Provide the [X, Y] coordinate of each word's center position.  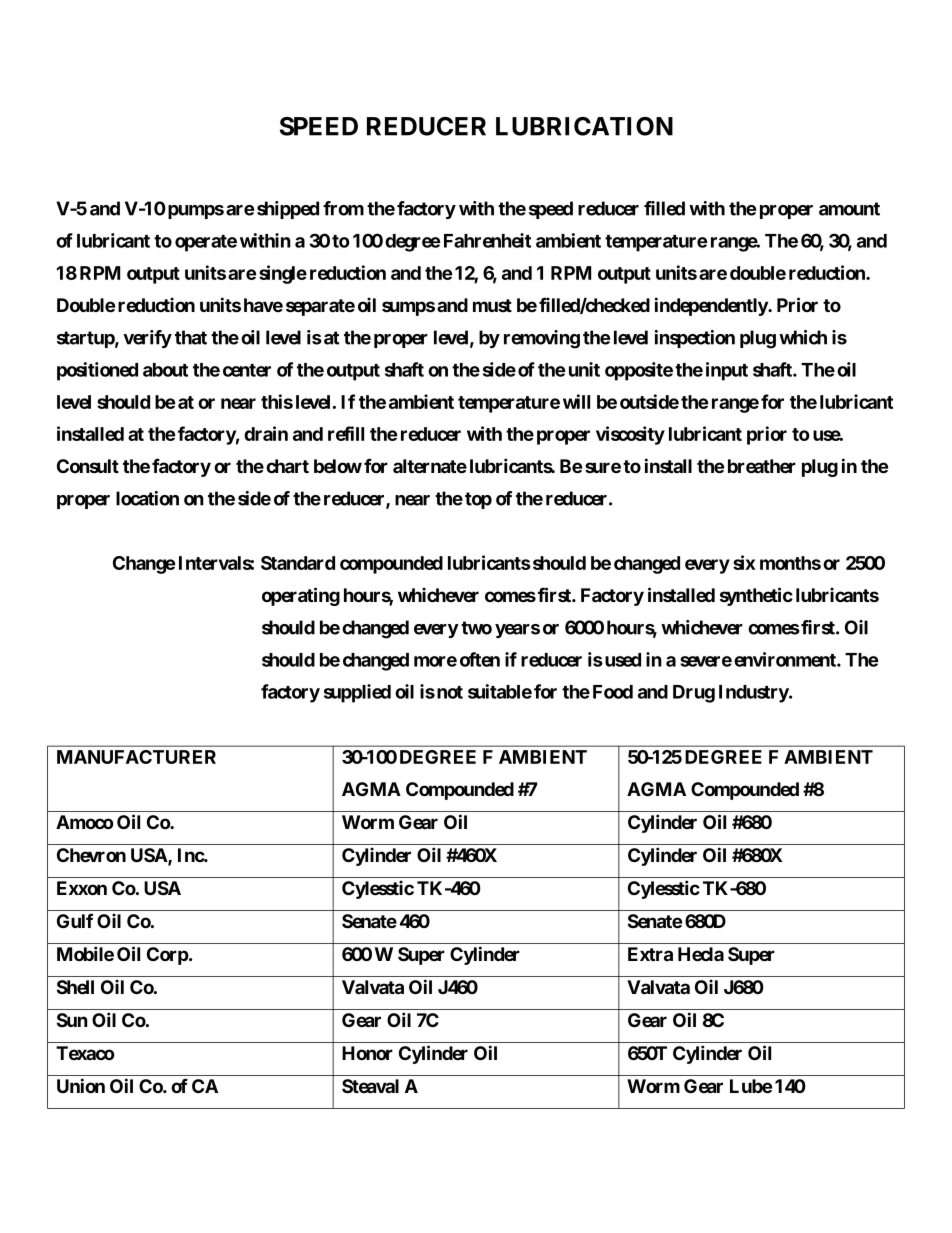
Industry [754, 694]
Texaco [85, 1053]
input [727, 371]
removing [542, 339]
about [165, 370]
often [480, 659]
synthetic [756, 596]
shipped [288, 210]
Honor [367, 1053]
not [450, 692]
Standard [298, 563]
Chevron [91, 855]
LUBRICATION [584, 126]
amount [849, 209]
